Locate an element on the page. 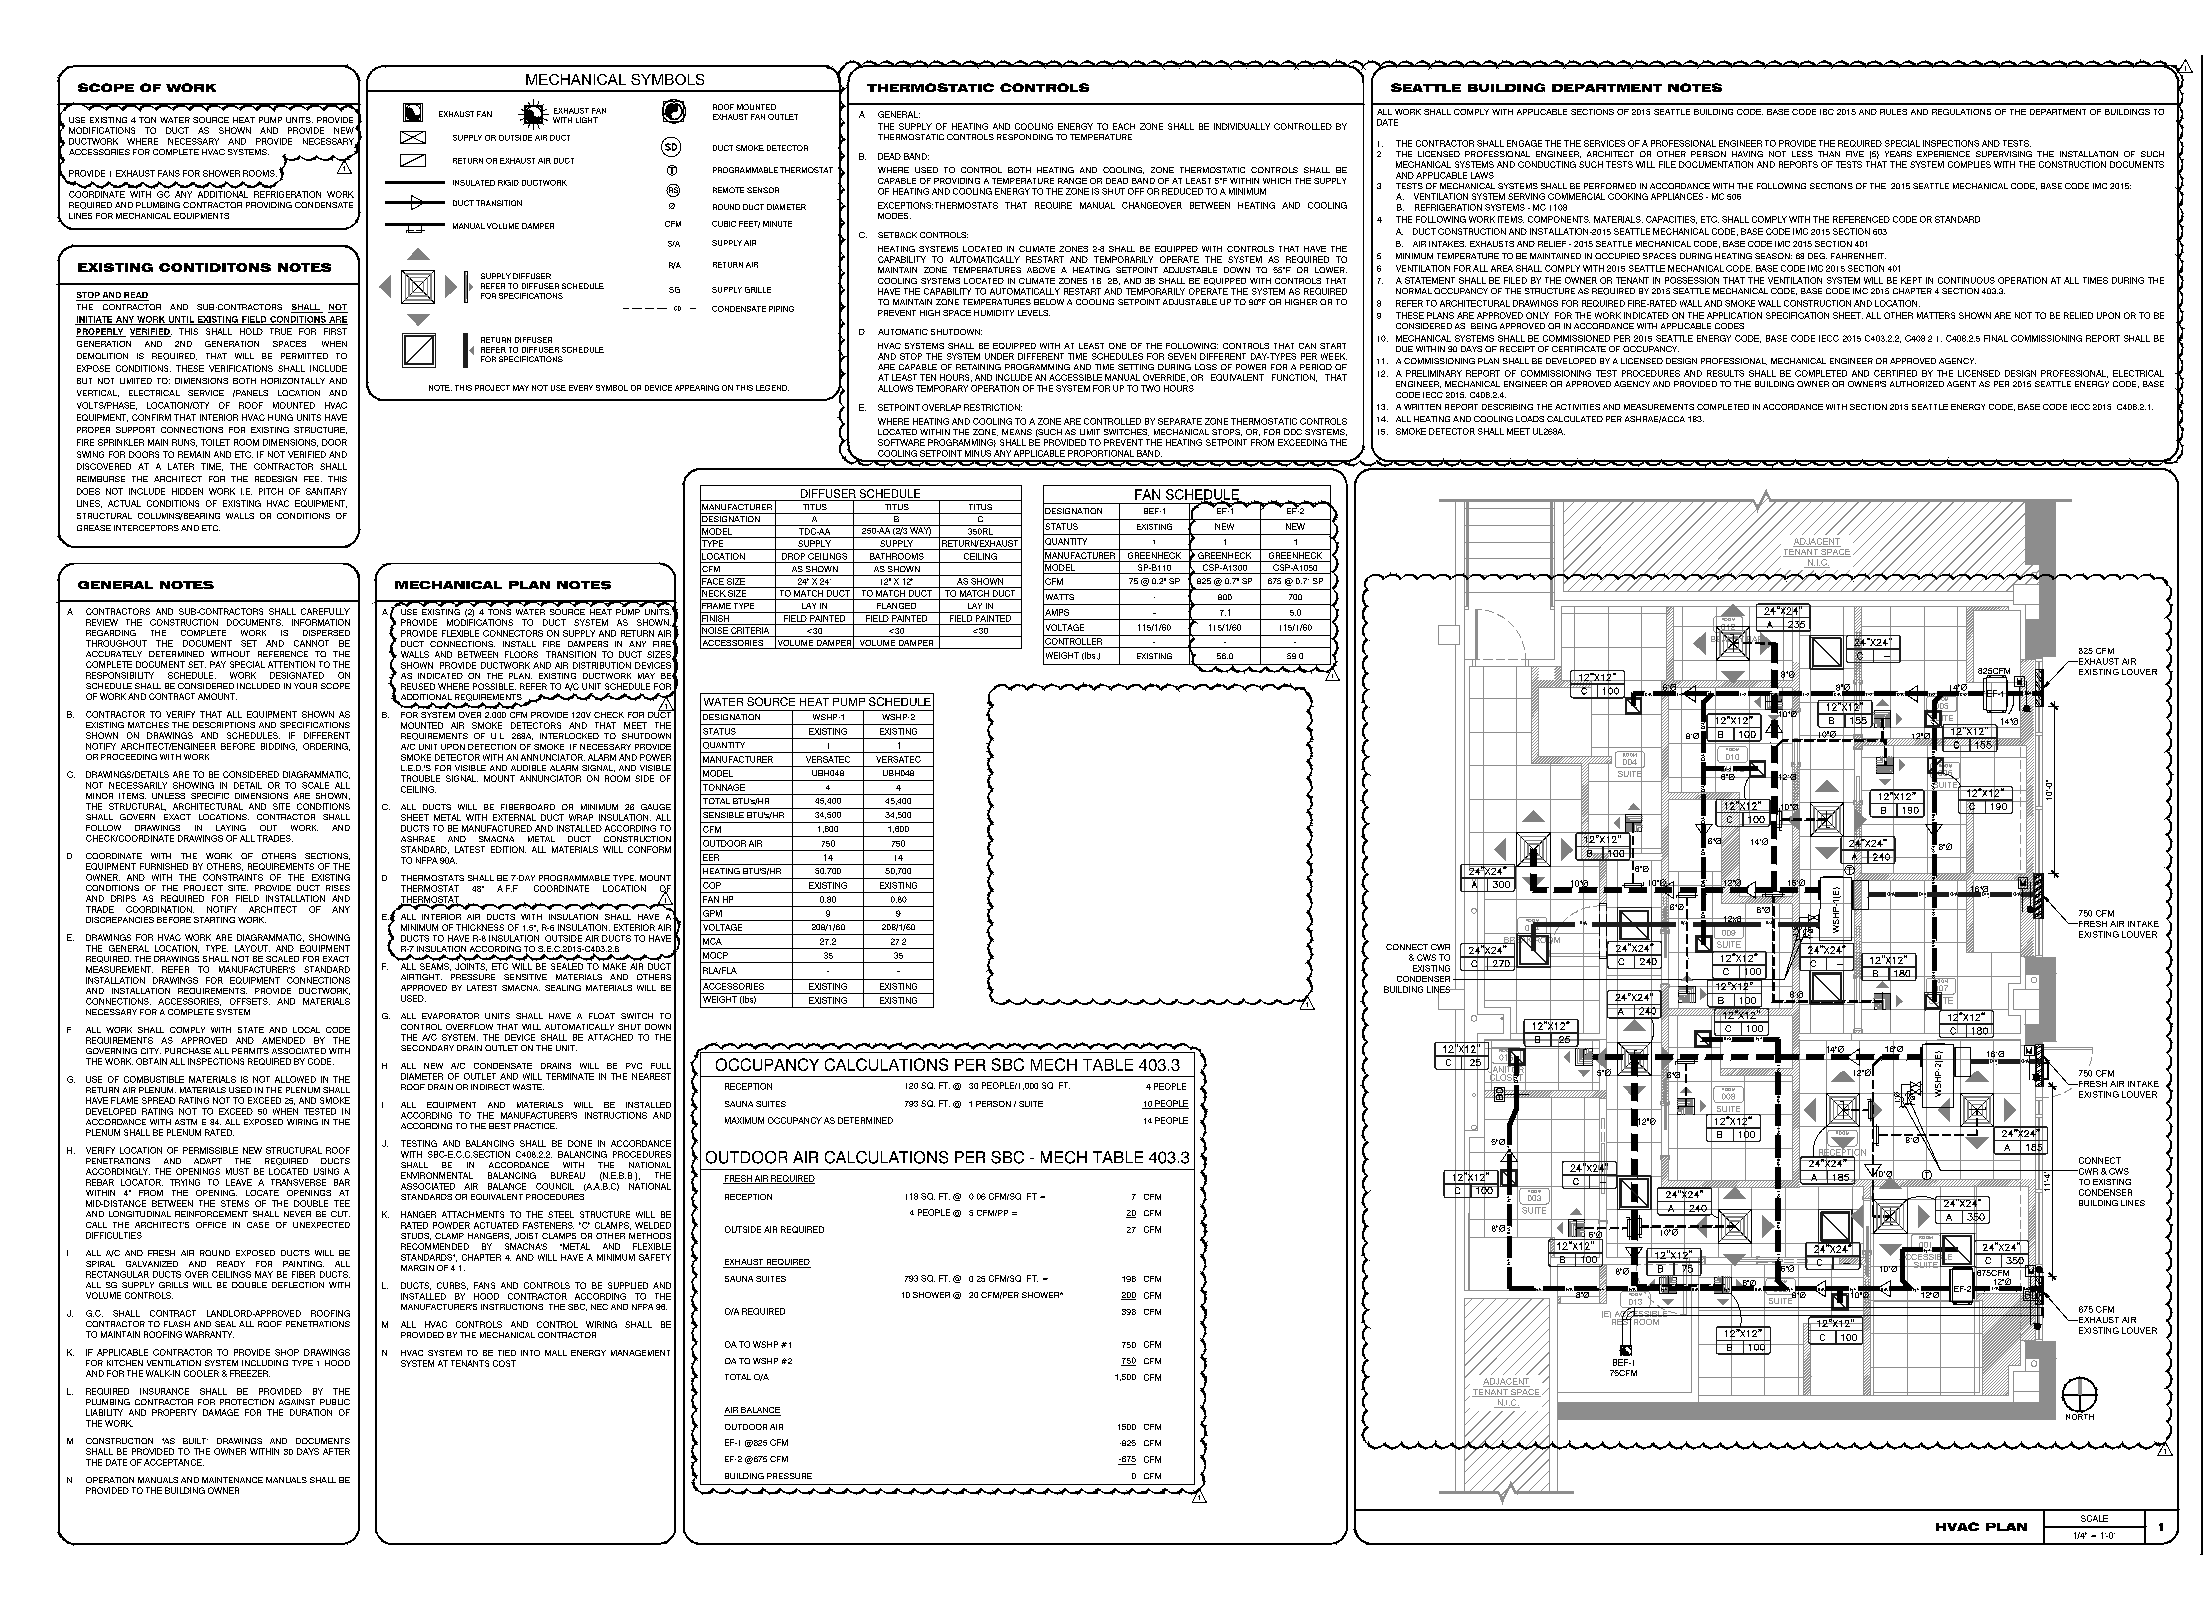 Image resolution: width=2203 pixels, height=1609 pixels. CLOSET is located at coordinates (1506, 1077).
